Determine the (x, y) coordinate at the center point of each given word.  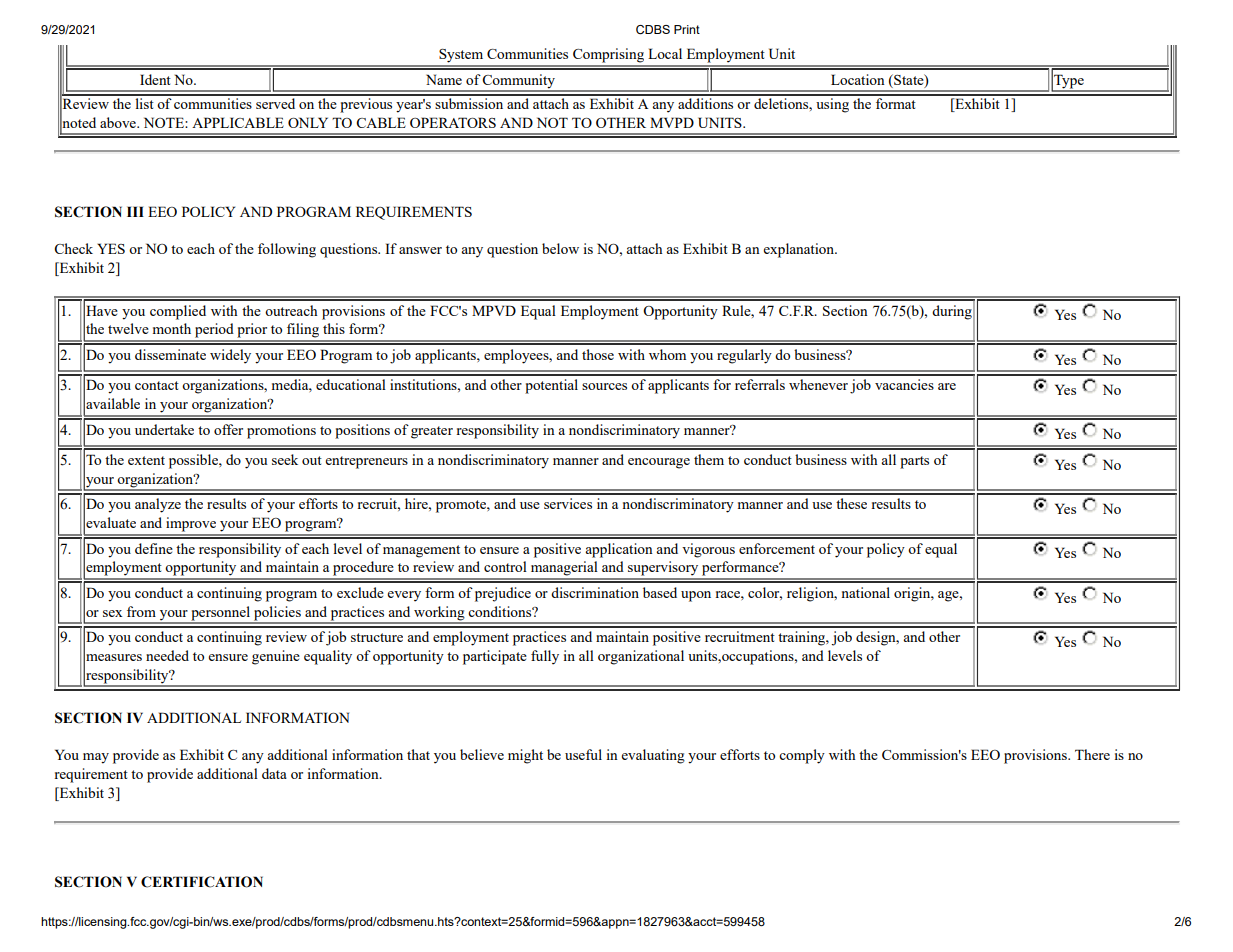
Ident (155, 79)
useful (583, 754)
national (866, 592)
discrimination (595, 592)
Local (665, 53)
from (141, 611)
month (172, 328)
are (947, 386)
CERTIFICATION (202, 882)
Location (858, 79)
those (598, 354)
